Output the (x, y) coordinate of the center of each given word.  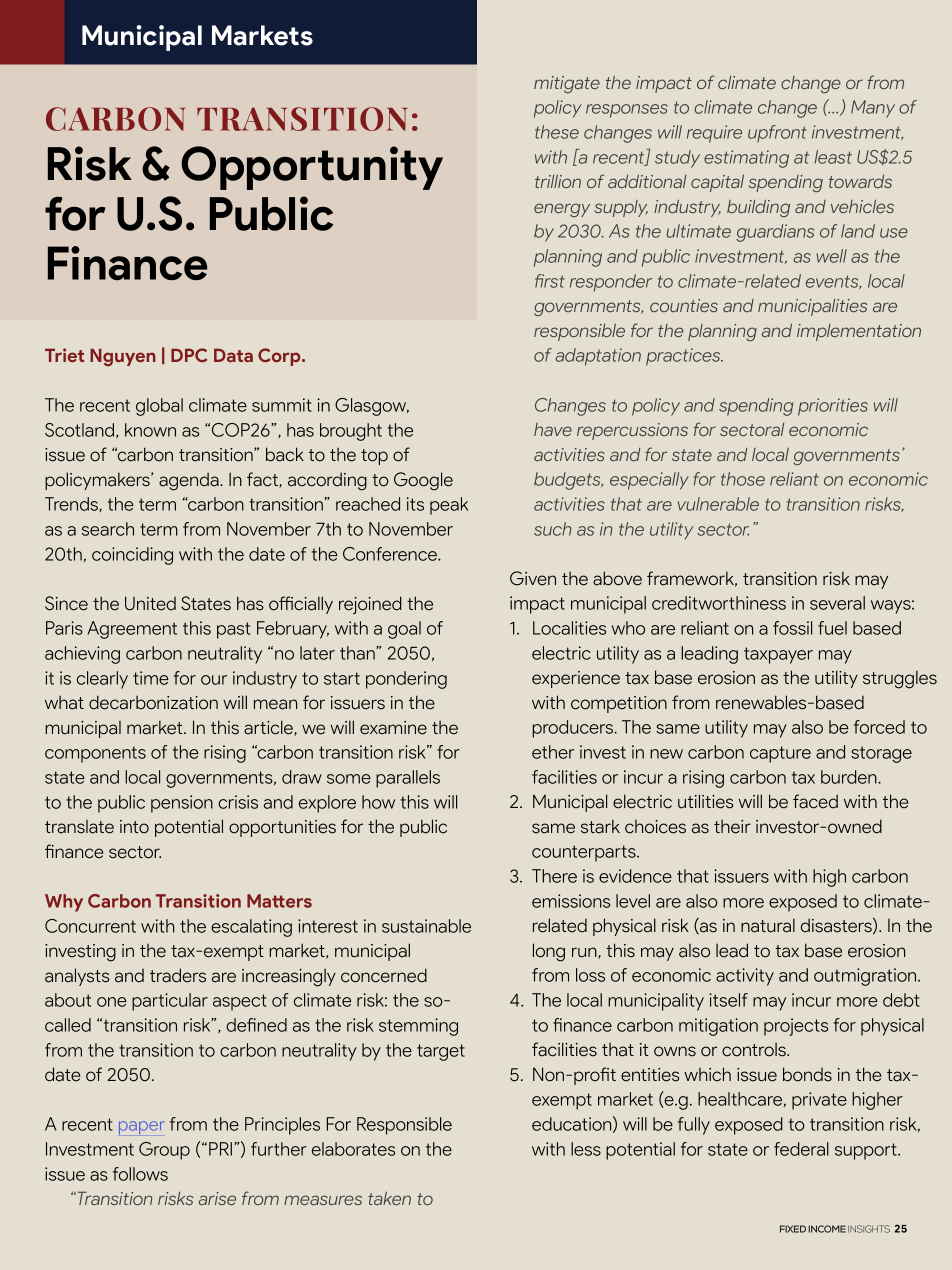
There (554, 876)
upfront (777, 134)
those (743, 479)
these (557, 132)
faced (815, 801)
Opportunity (312, 168)
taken (389, 1198)
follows (140, 1174)
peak (449, 506)
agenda (190, 481)
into (134, 827)
